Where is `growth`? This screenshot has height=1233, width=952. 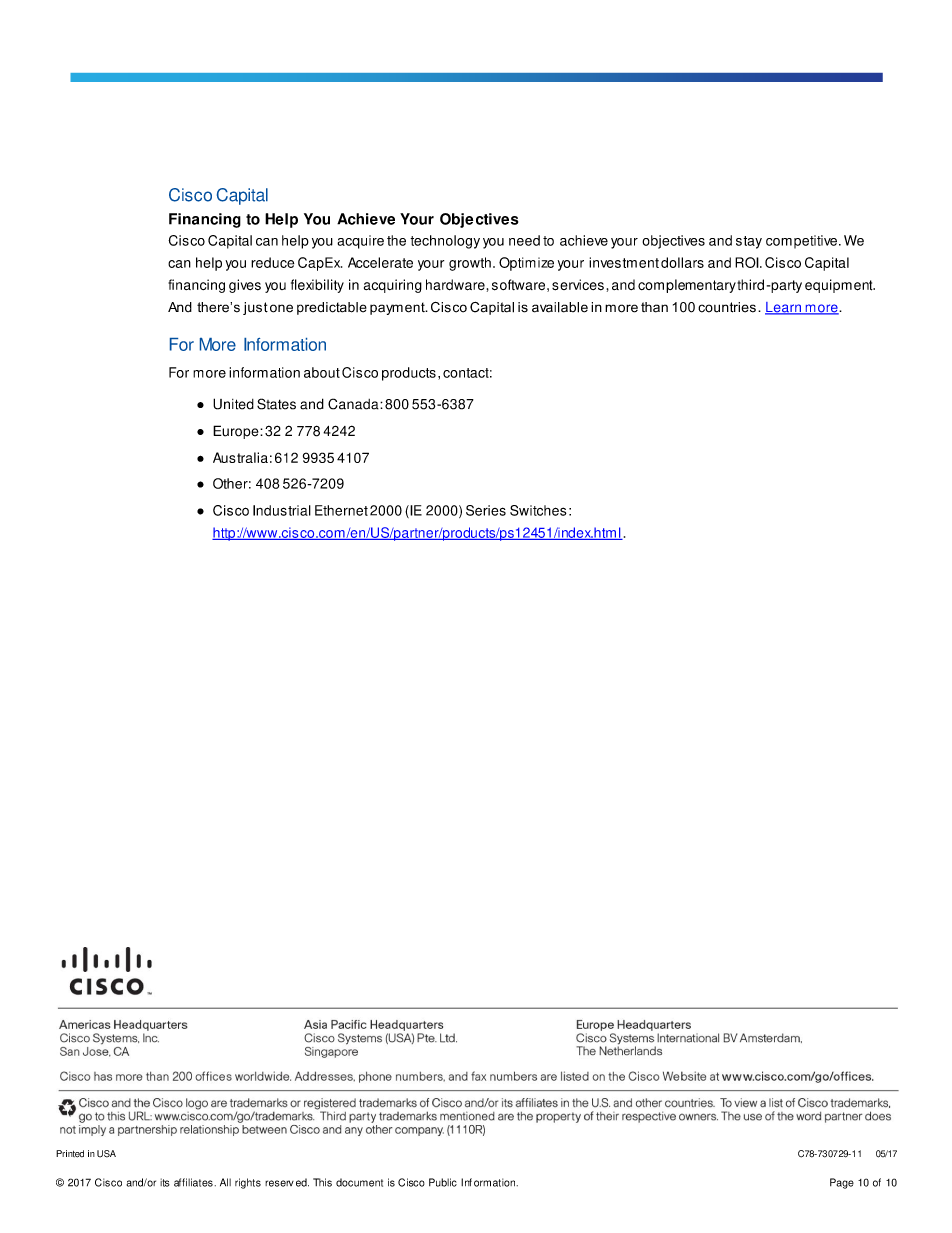 growth is located at coordinates (470, 264).
